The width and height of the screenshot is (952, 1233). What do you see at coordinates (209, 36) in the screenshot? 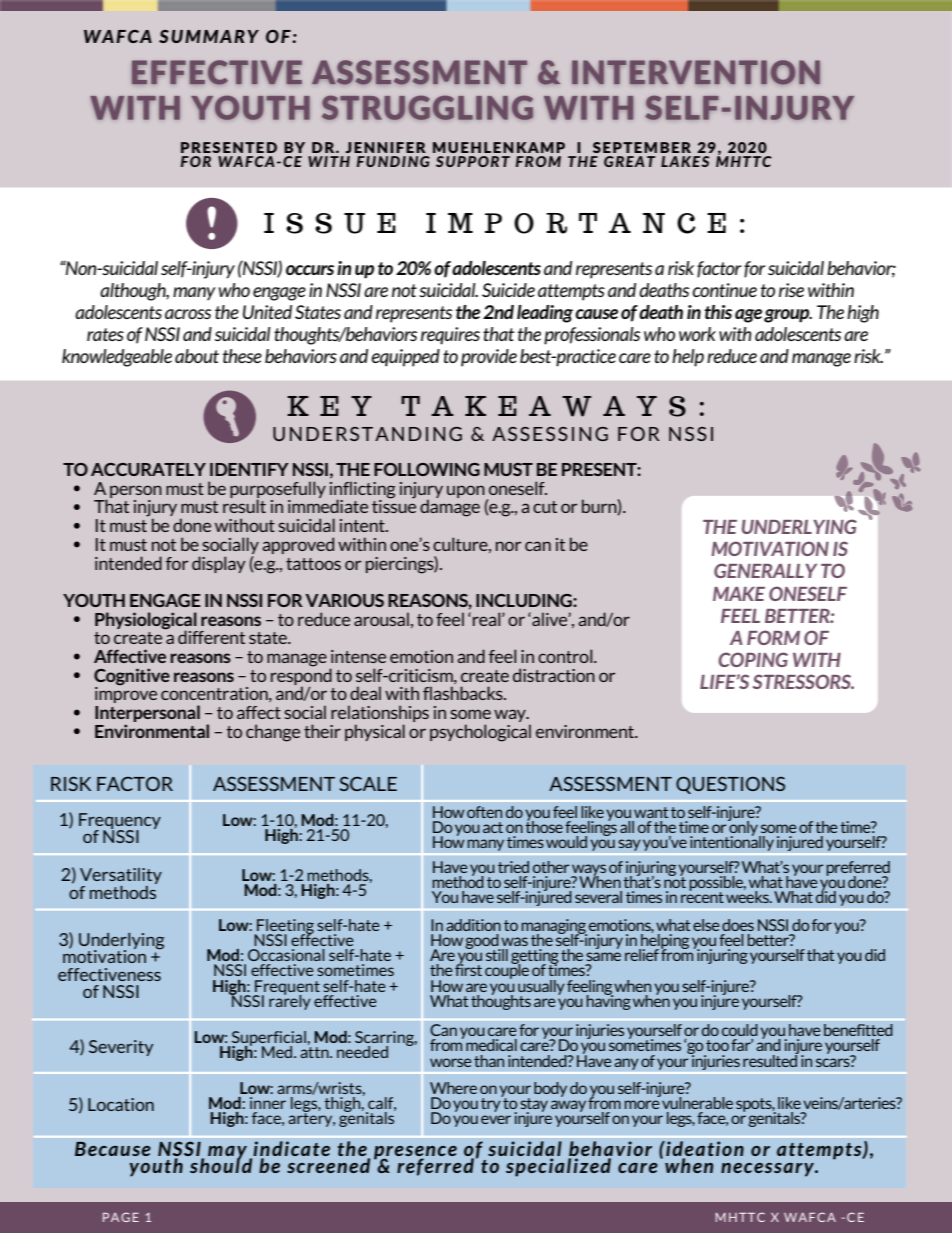
I see `SUMMARY` at bounding box center [209, 36].
